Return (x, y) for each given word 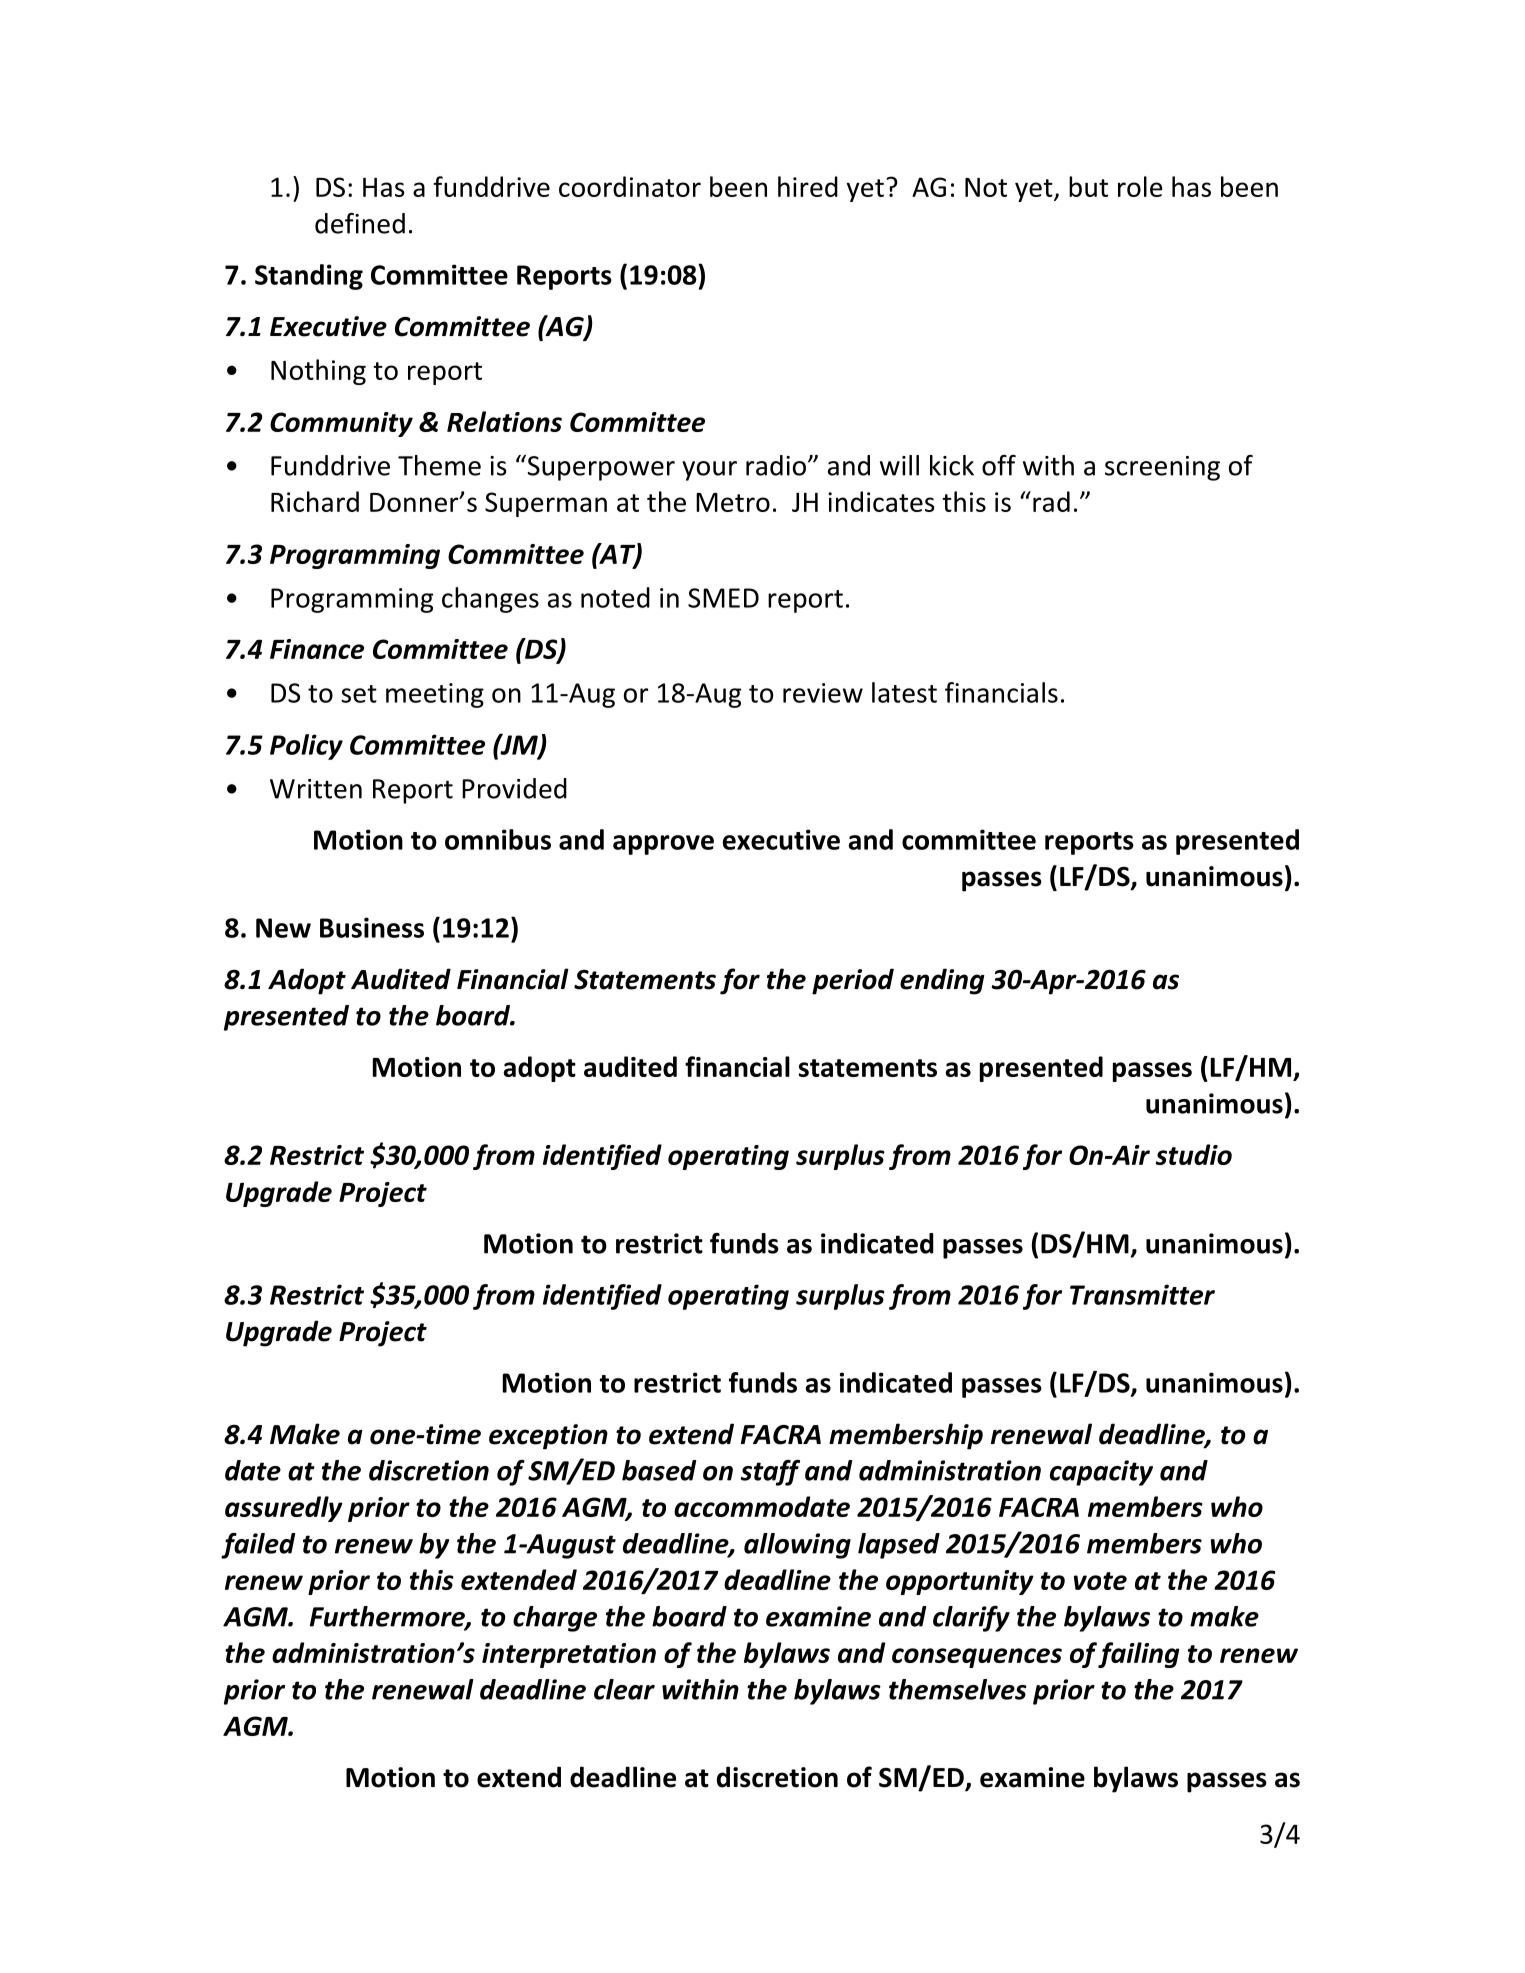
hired (808, 186)
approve (663, 845)
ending (942, 981)
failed (258, 1546)
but (1088, 186)
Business (372, 927)
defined (360, 223)
